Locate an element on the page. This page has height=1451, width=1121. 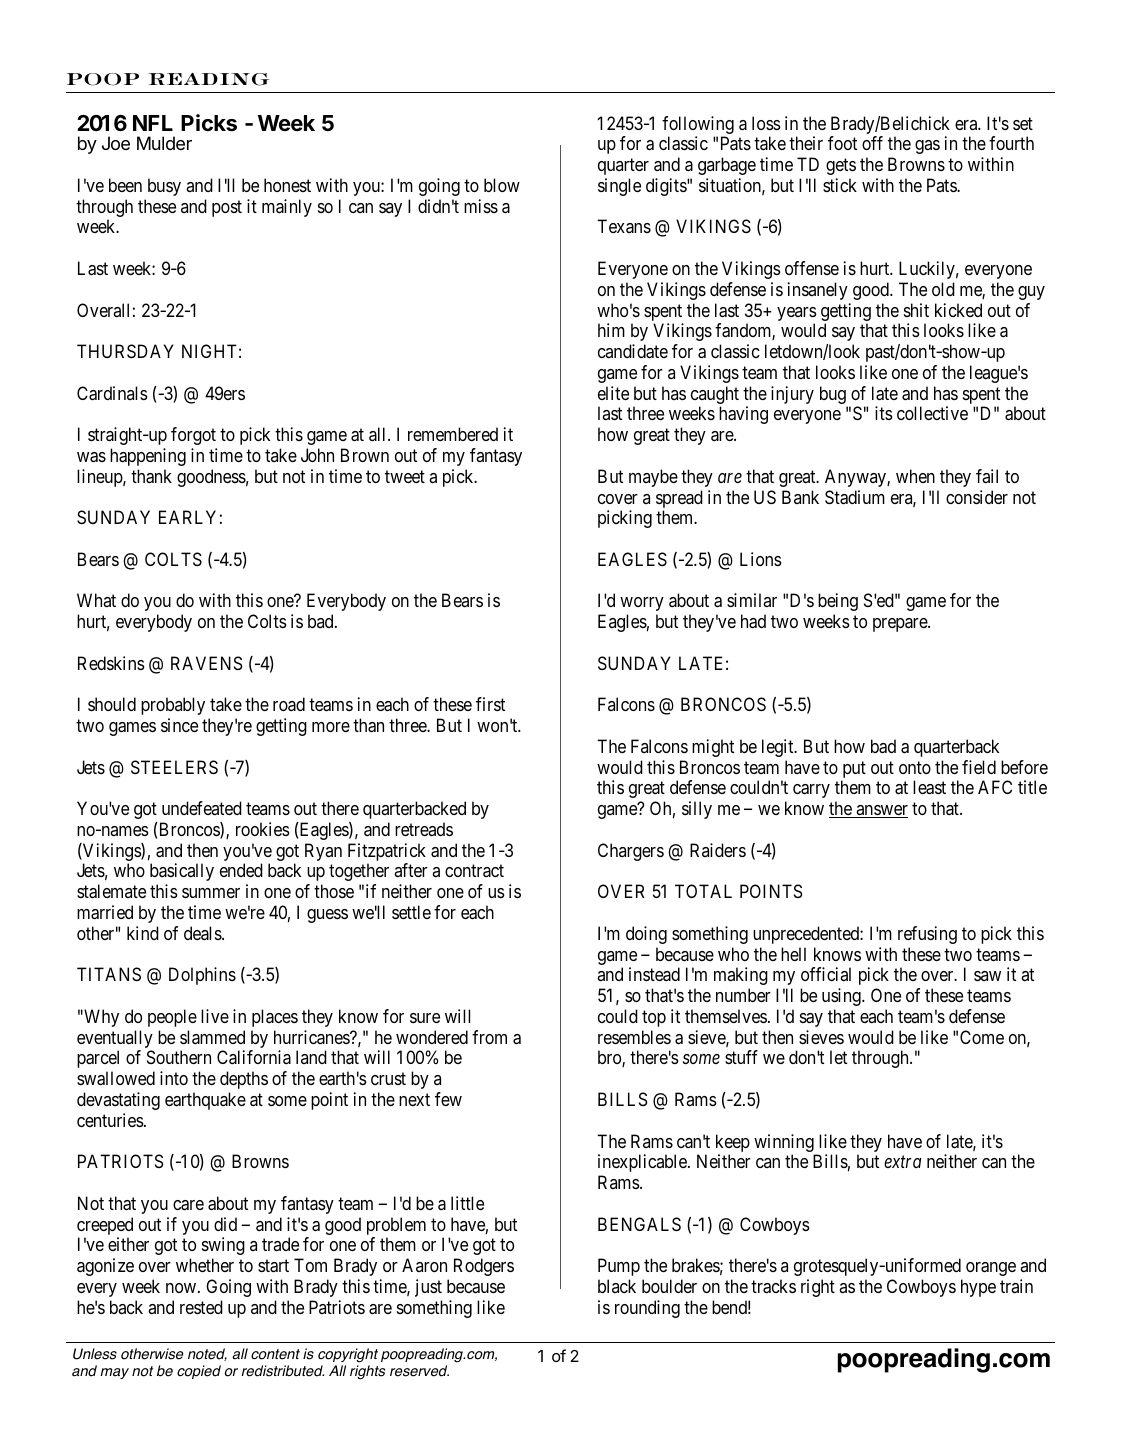
hype is located at coordinates (978, 1288).
